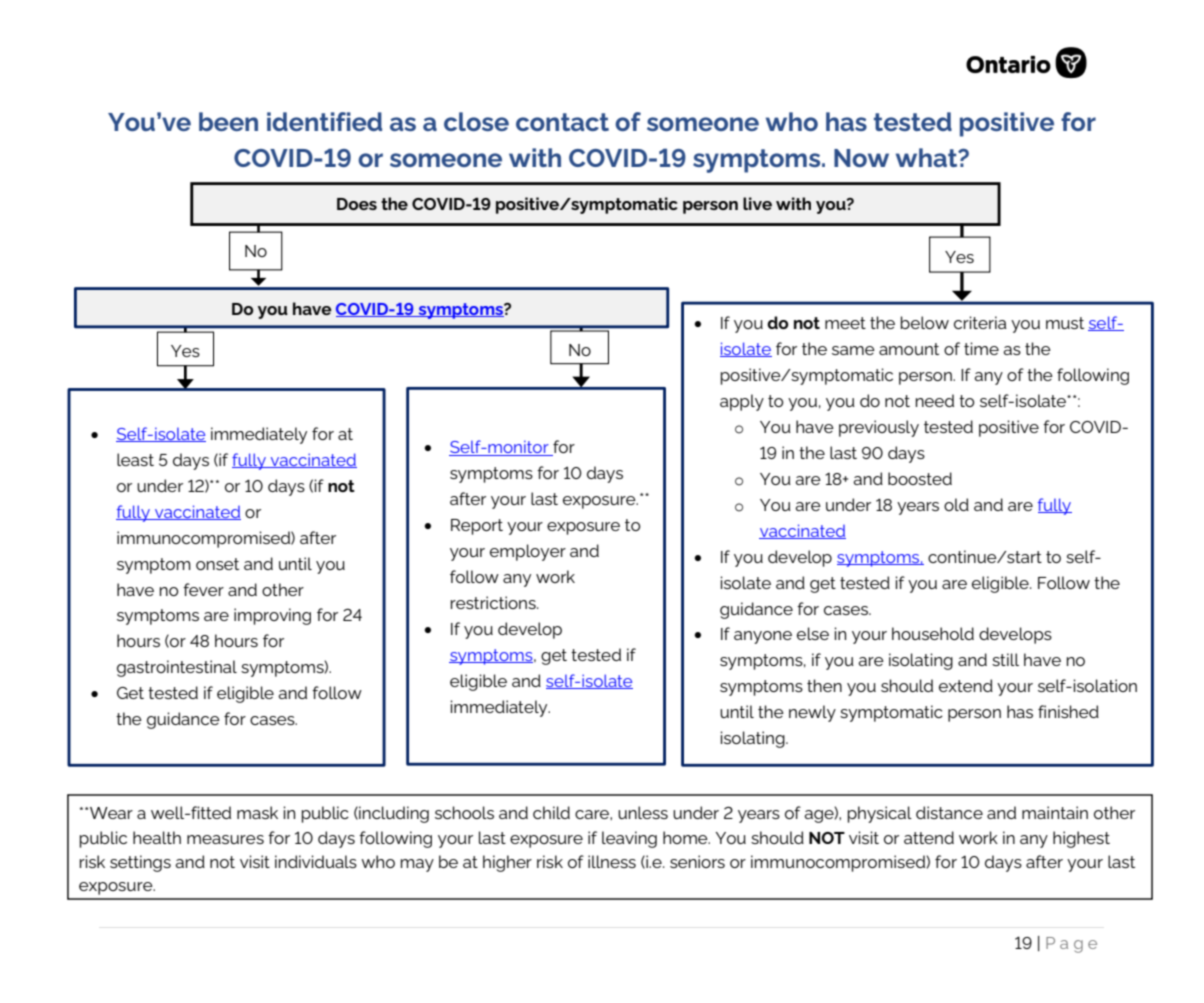 The image size is (1204, 1003). What do you see at coordinates (562, 122) in the screenshot?
I see `contact` at bounding box center [562, 122].
